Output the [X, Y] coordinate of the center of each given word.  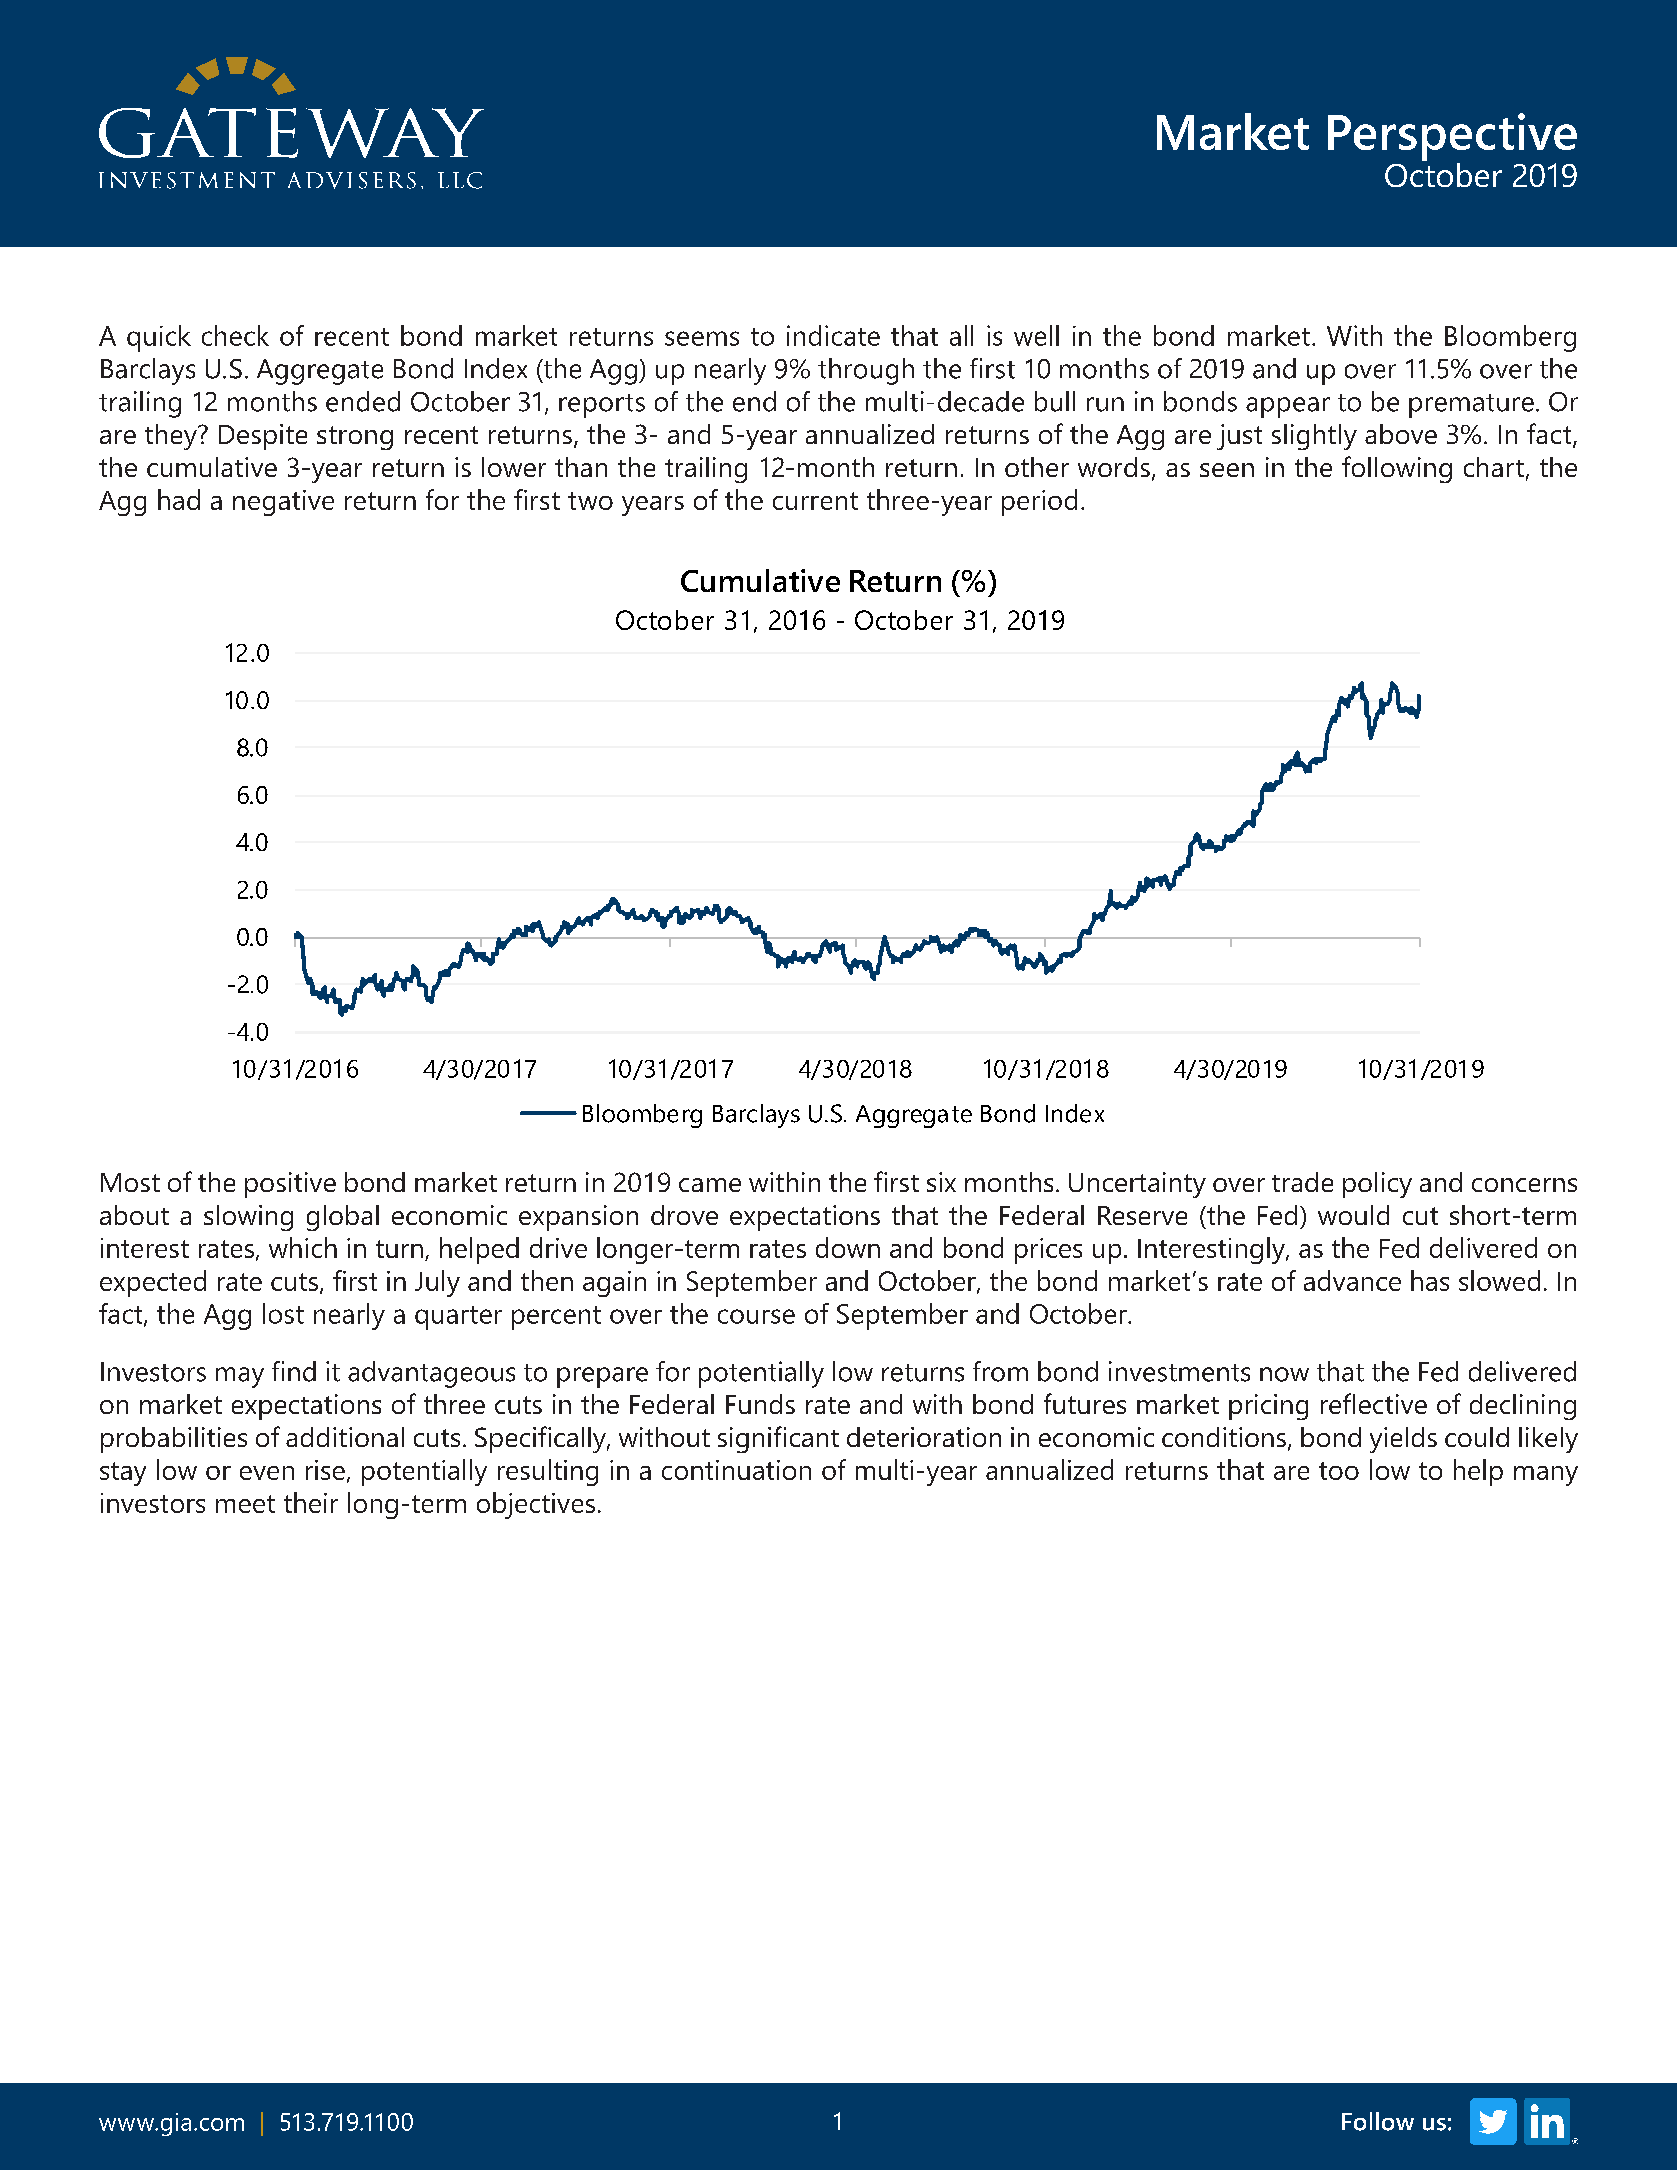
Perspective [1452, 137]
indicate [833, 335]
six [941, 1182]
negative [283, 503]
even [267, 1473]
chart [1494, 467]
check [235, 335]
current [815, 501]
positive [290, 1185]
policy [1377, 1185]
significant [778, 1439]
